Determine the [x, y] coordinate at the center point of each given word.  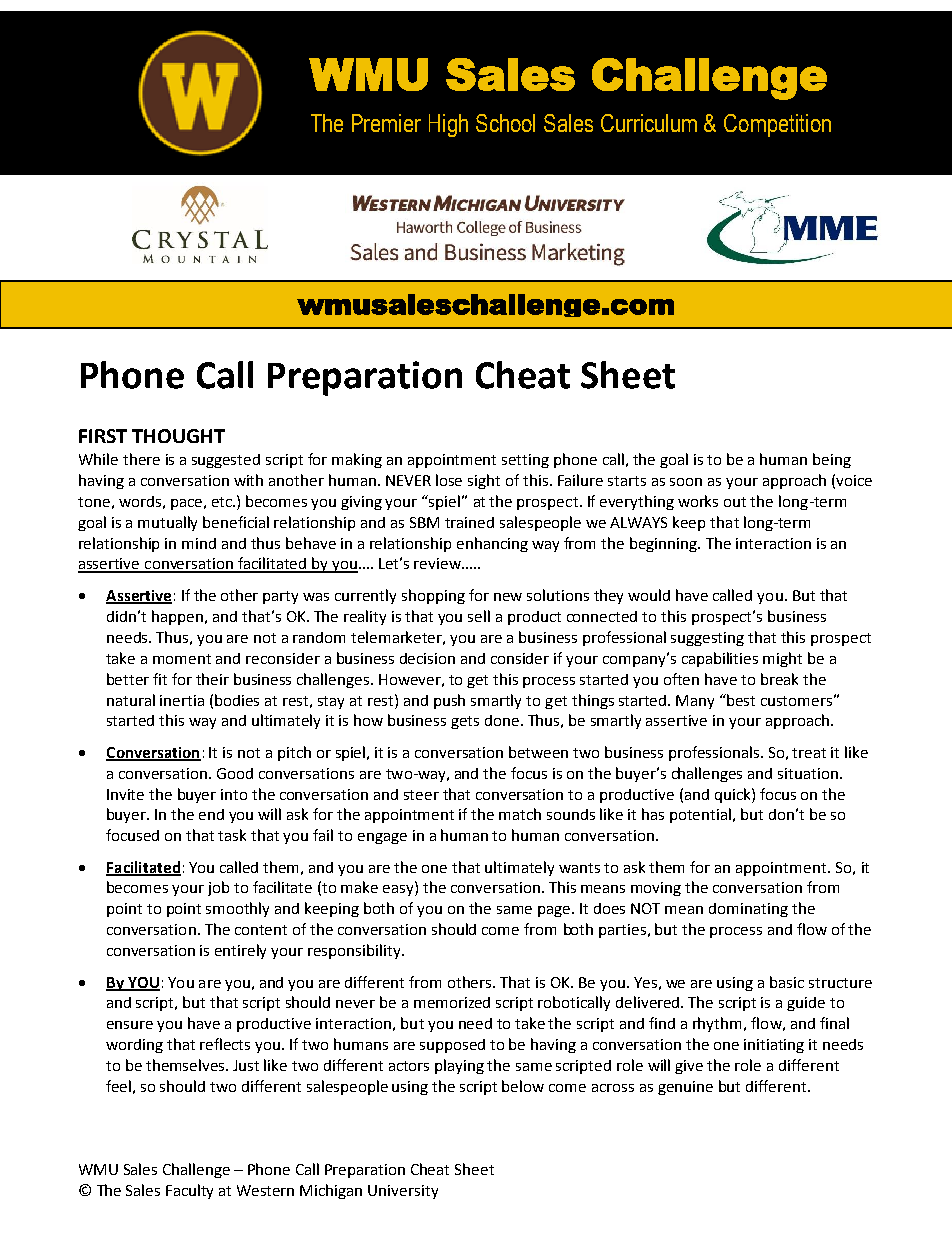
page [555, 911]
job [218, 888]
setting [525, 461]
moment [182, 659]
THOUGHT [178, 436]
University [403, 1192]
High [448, 125]
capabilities [720, 659]
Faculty [189, 1191]
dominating [748, 910]
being [832, 460]
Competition [777, 125]
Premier [386, 123]
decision [427, 658]
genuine [685, 1088]
